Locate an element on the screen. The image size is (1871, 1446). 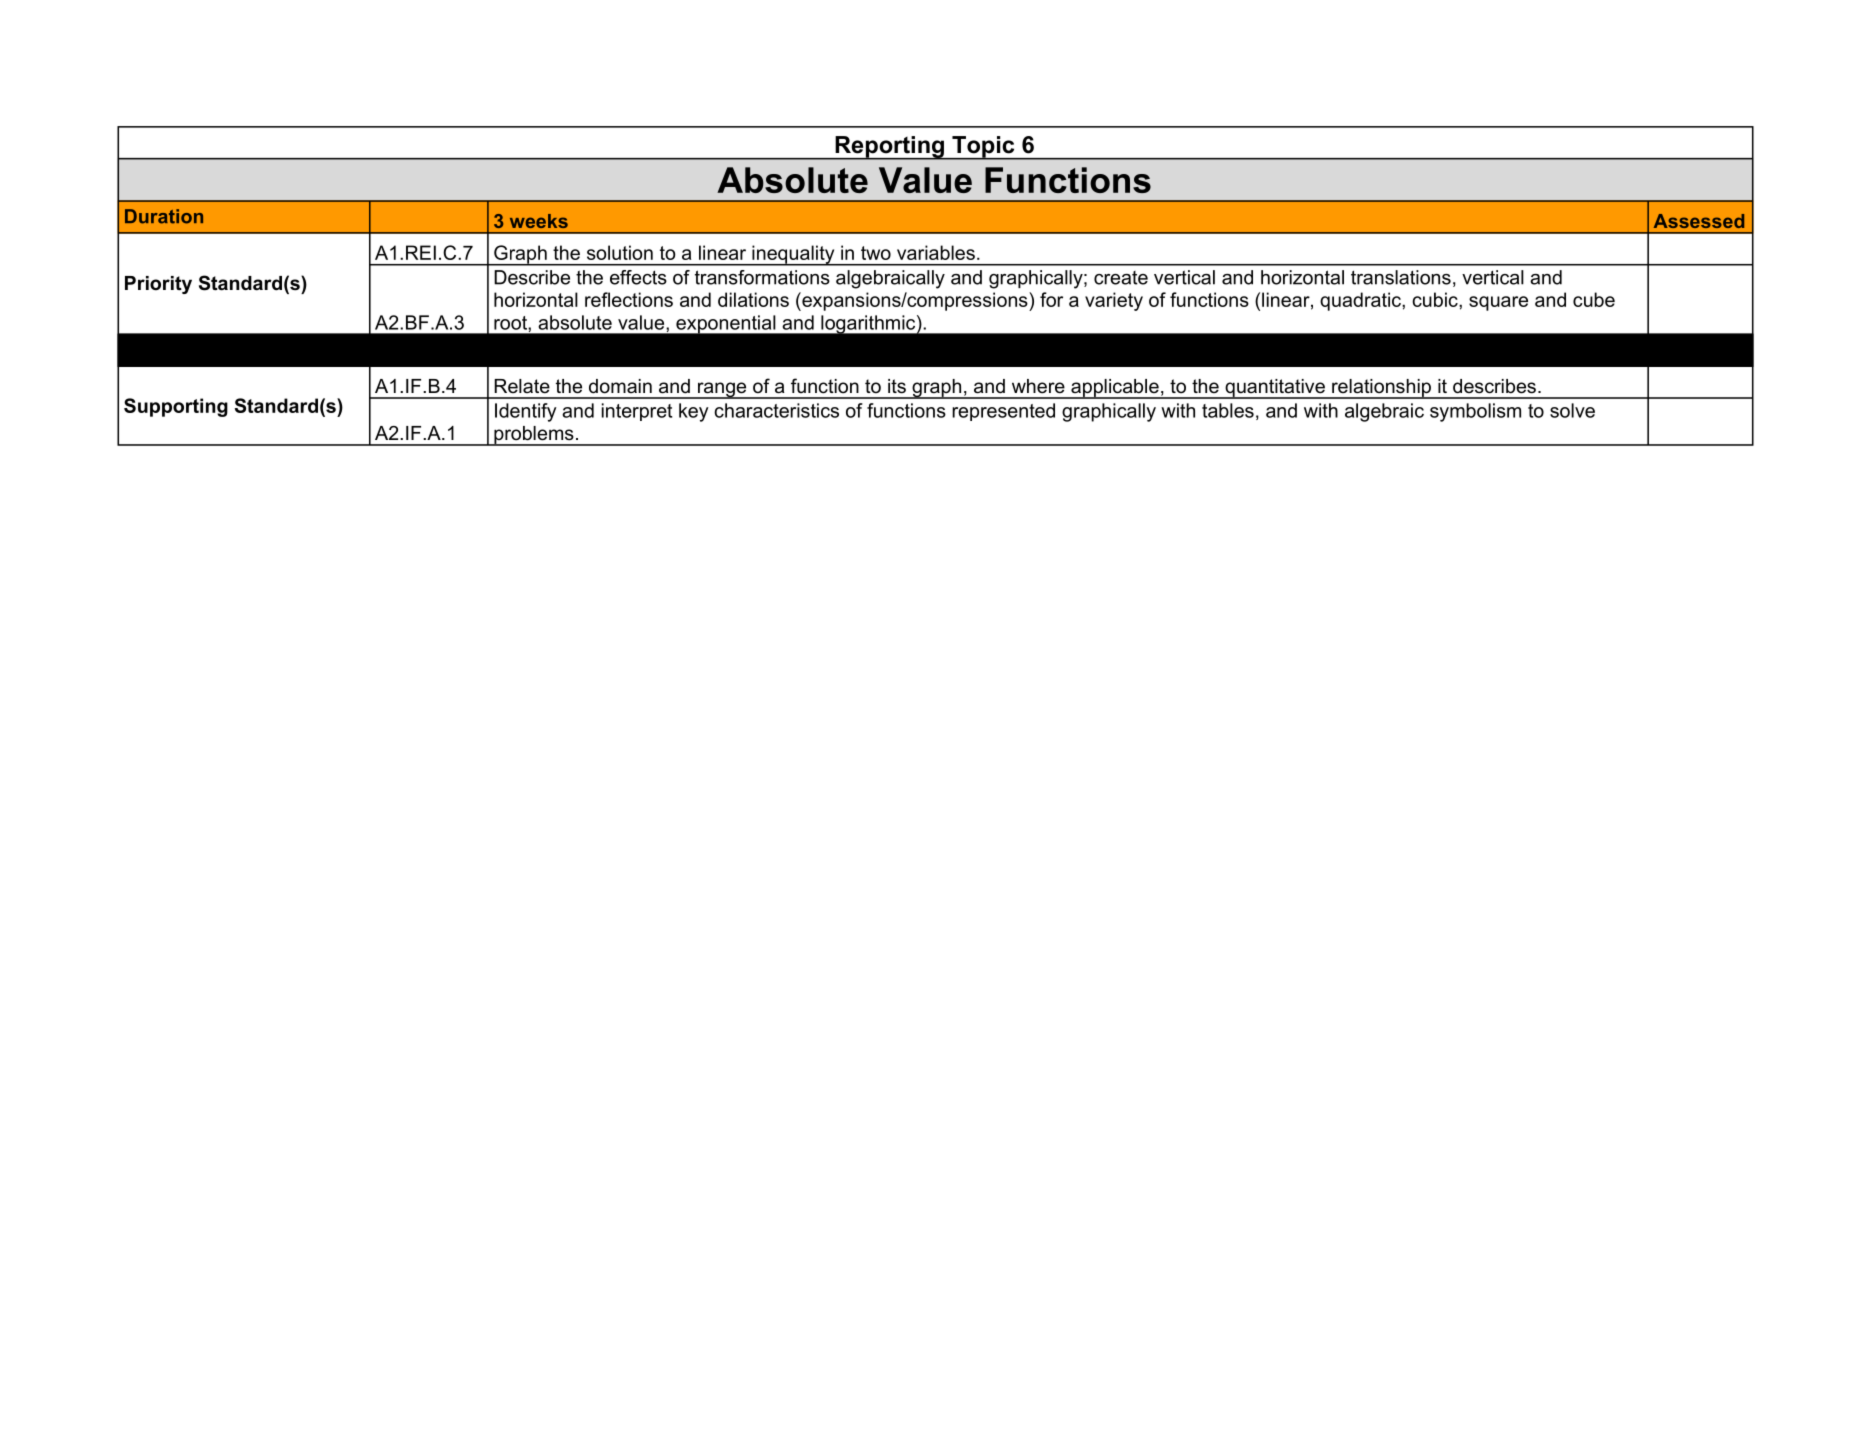
problems is located at coordinates (534, 436).
